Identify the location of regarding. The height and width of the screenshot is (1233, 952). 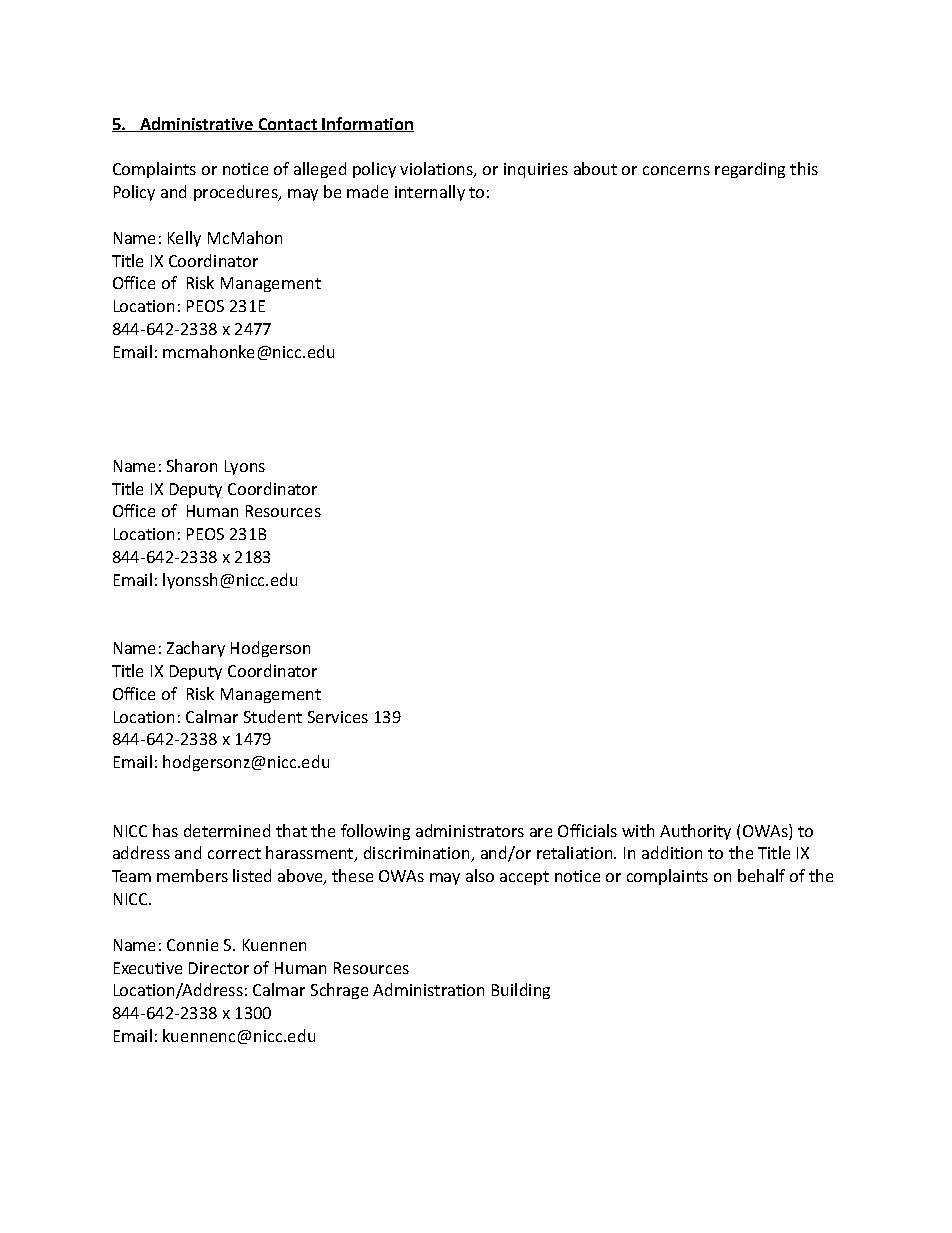
(750, 170).
